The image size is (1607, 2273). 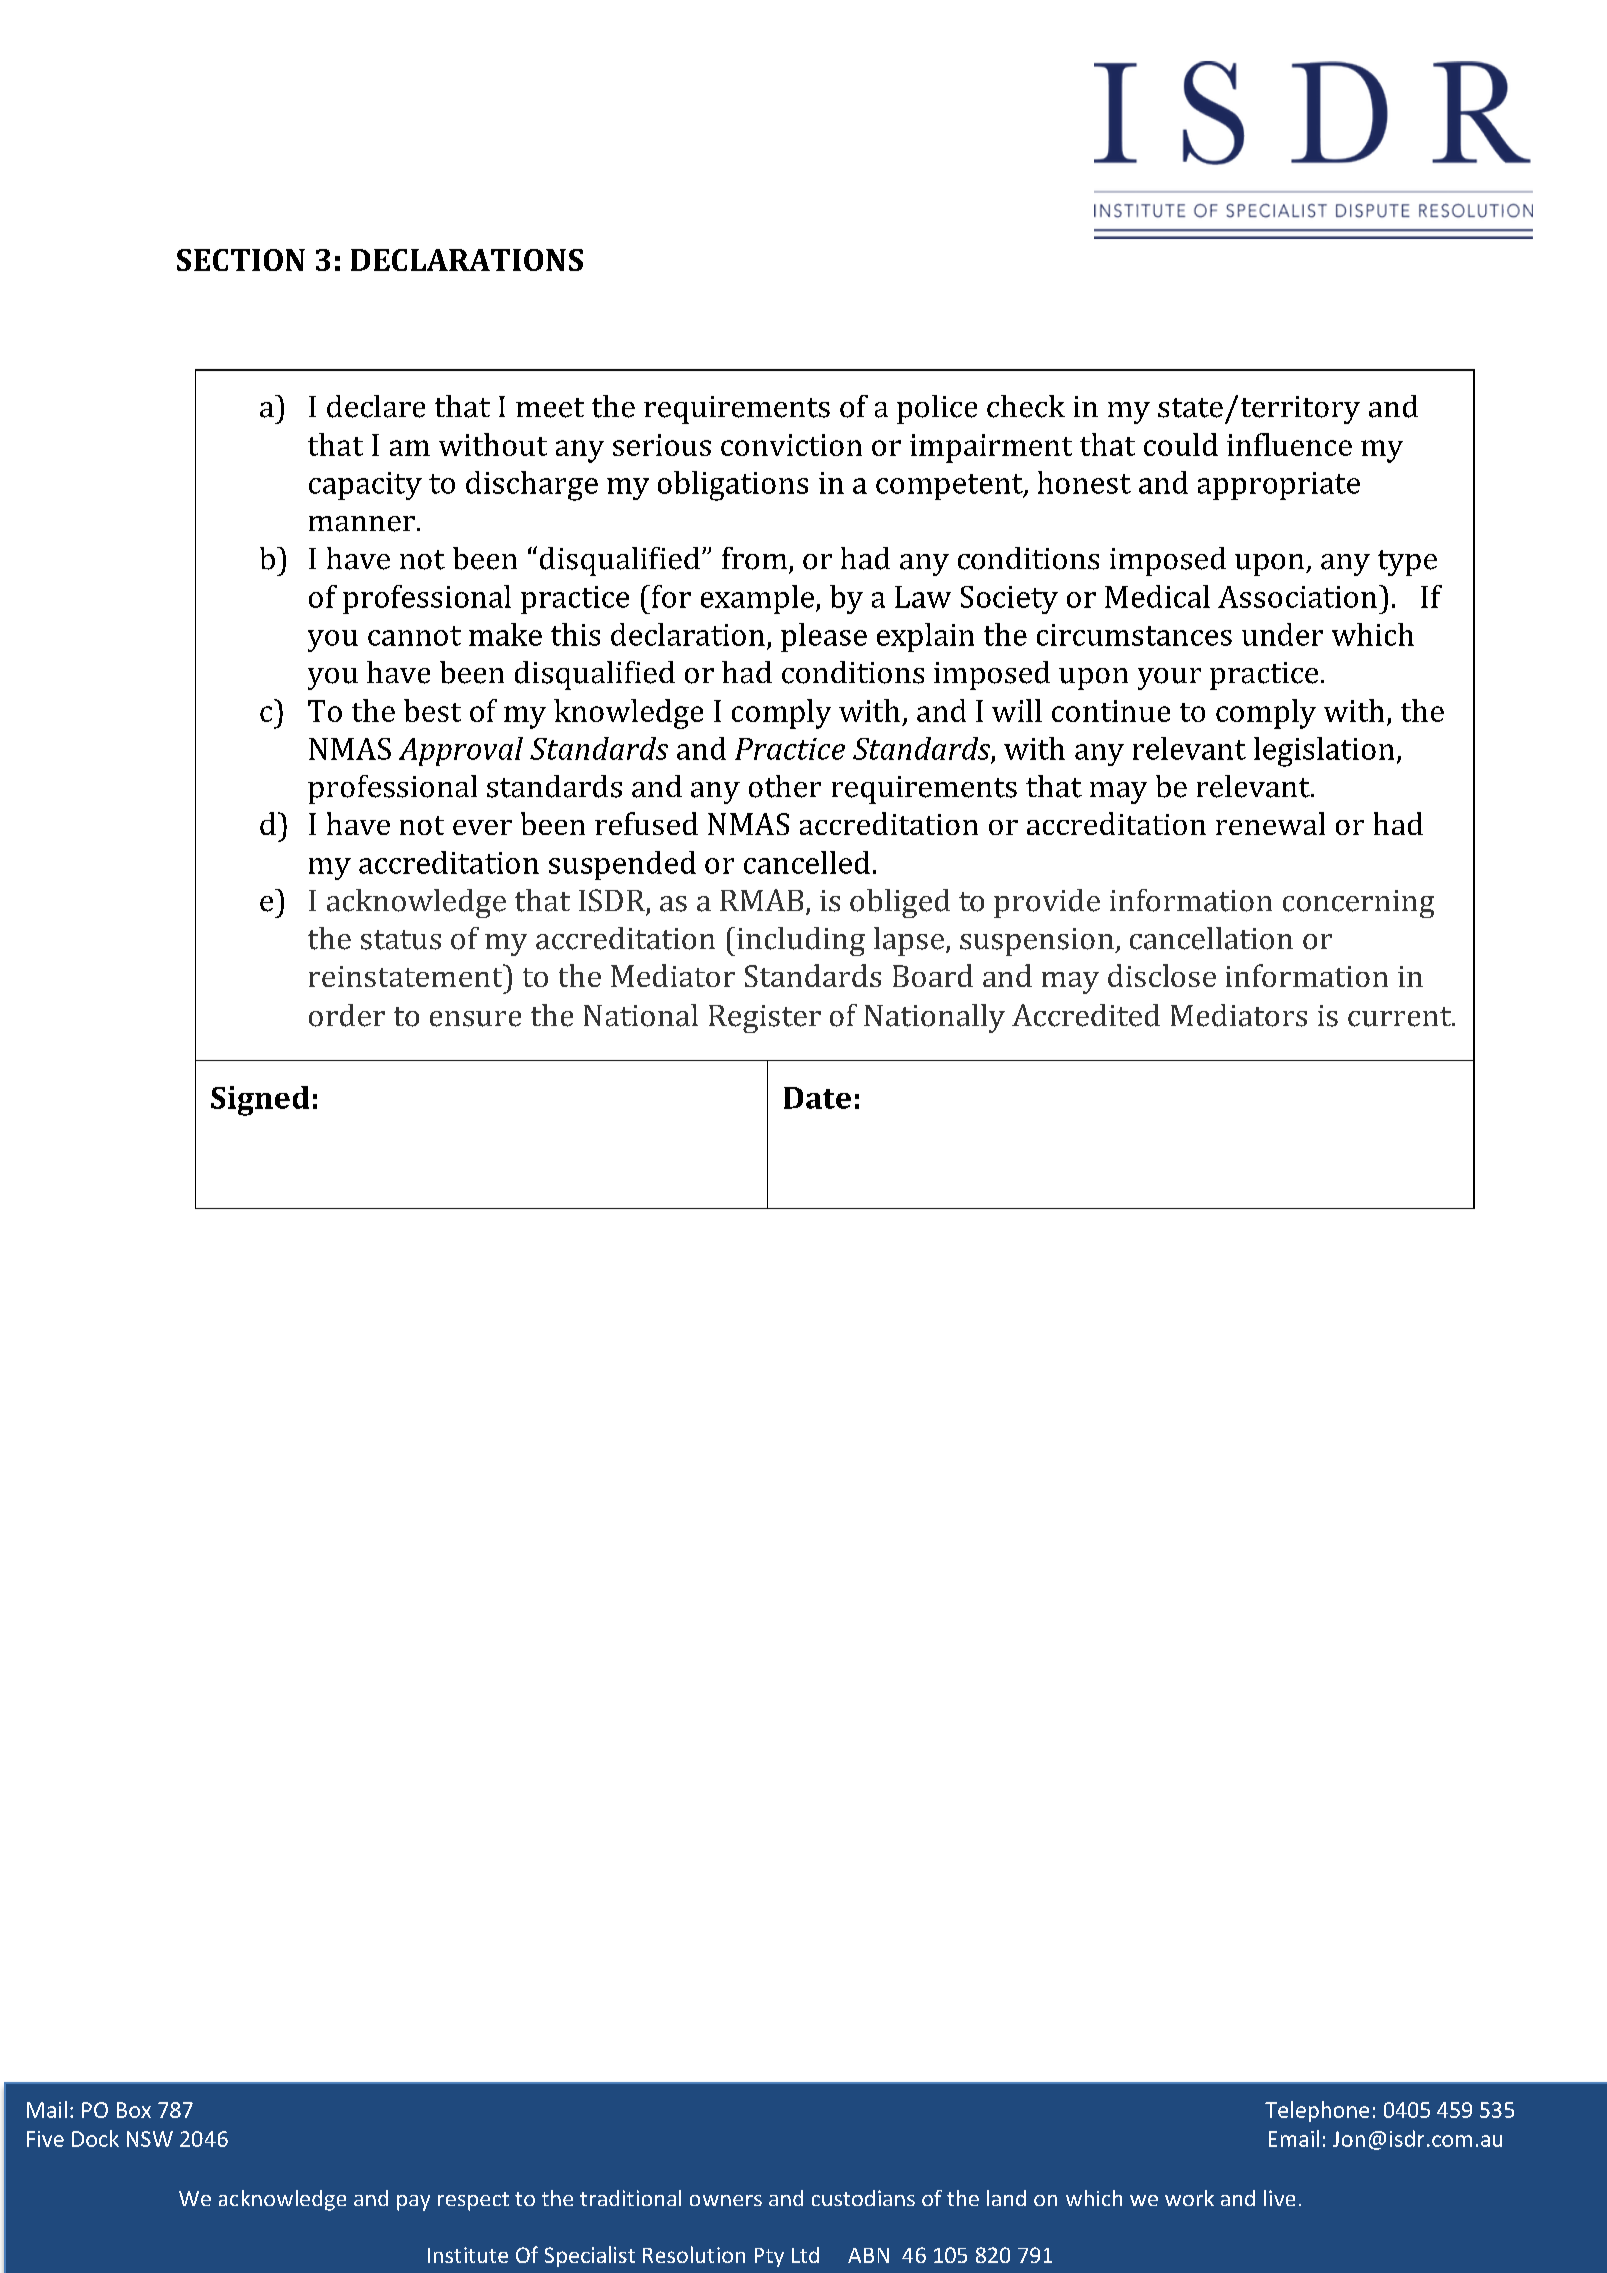 I want to click on SECTION, so click(x=241, y=260).
